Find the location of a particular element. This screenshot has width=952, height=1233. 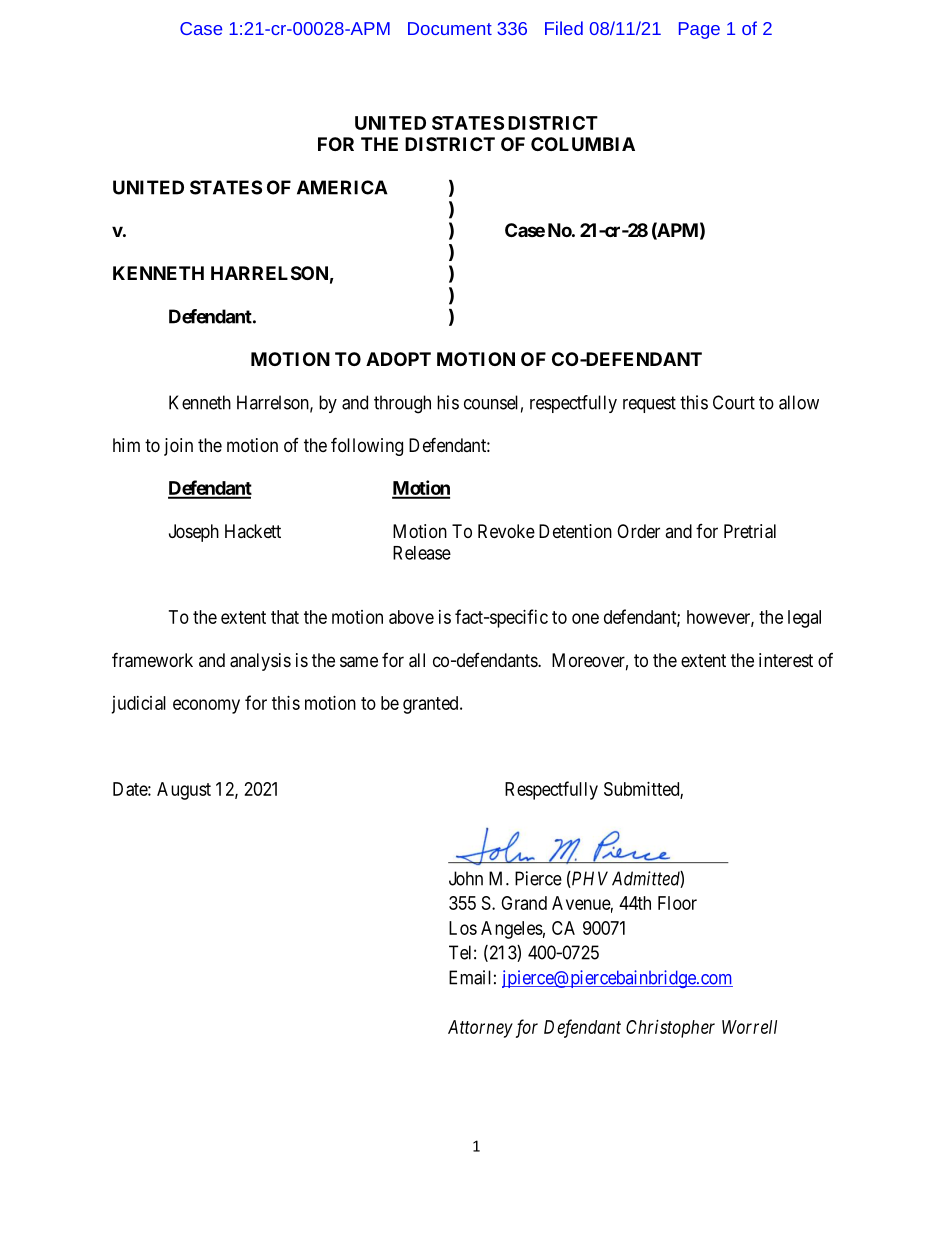

Los is located at coordinates (463, 928).
